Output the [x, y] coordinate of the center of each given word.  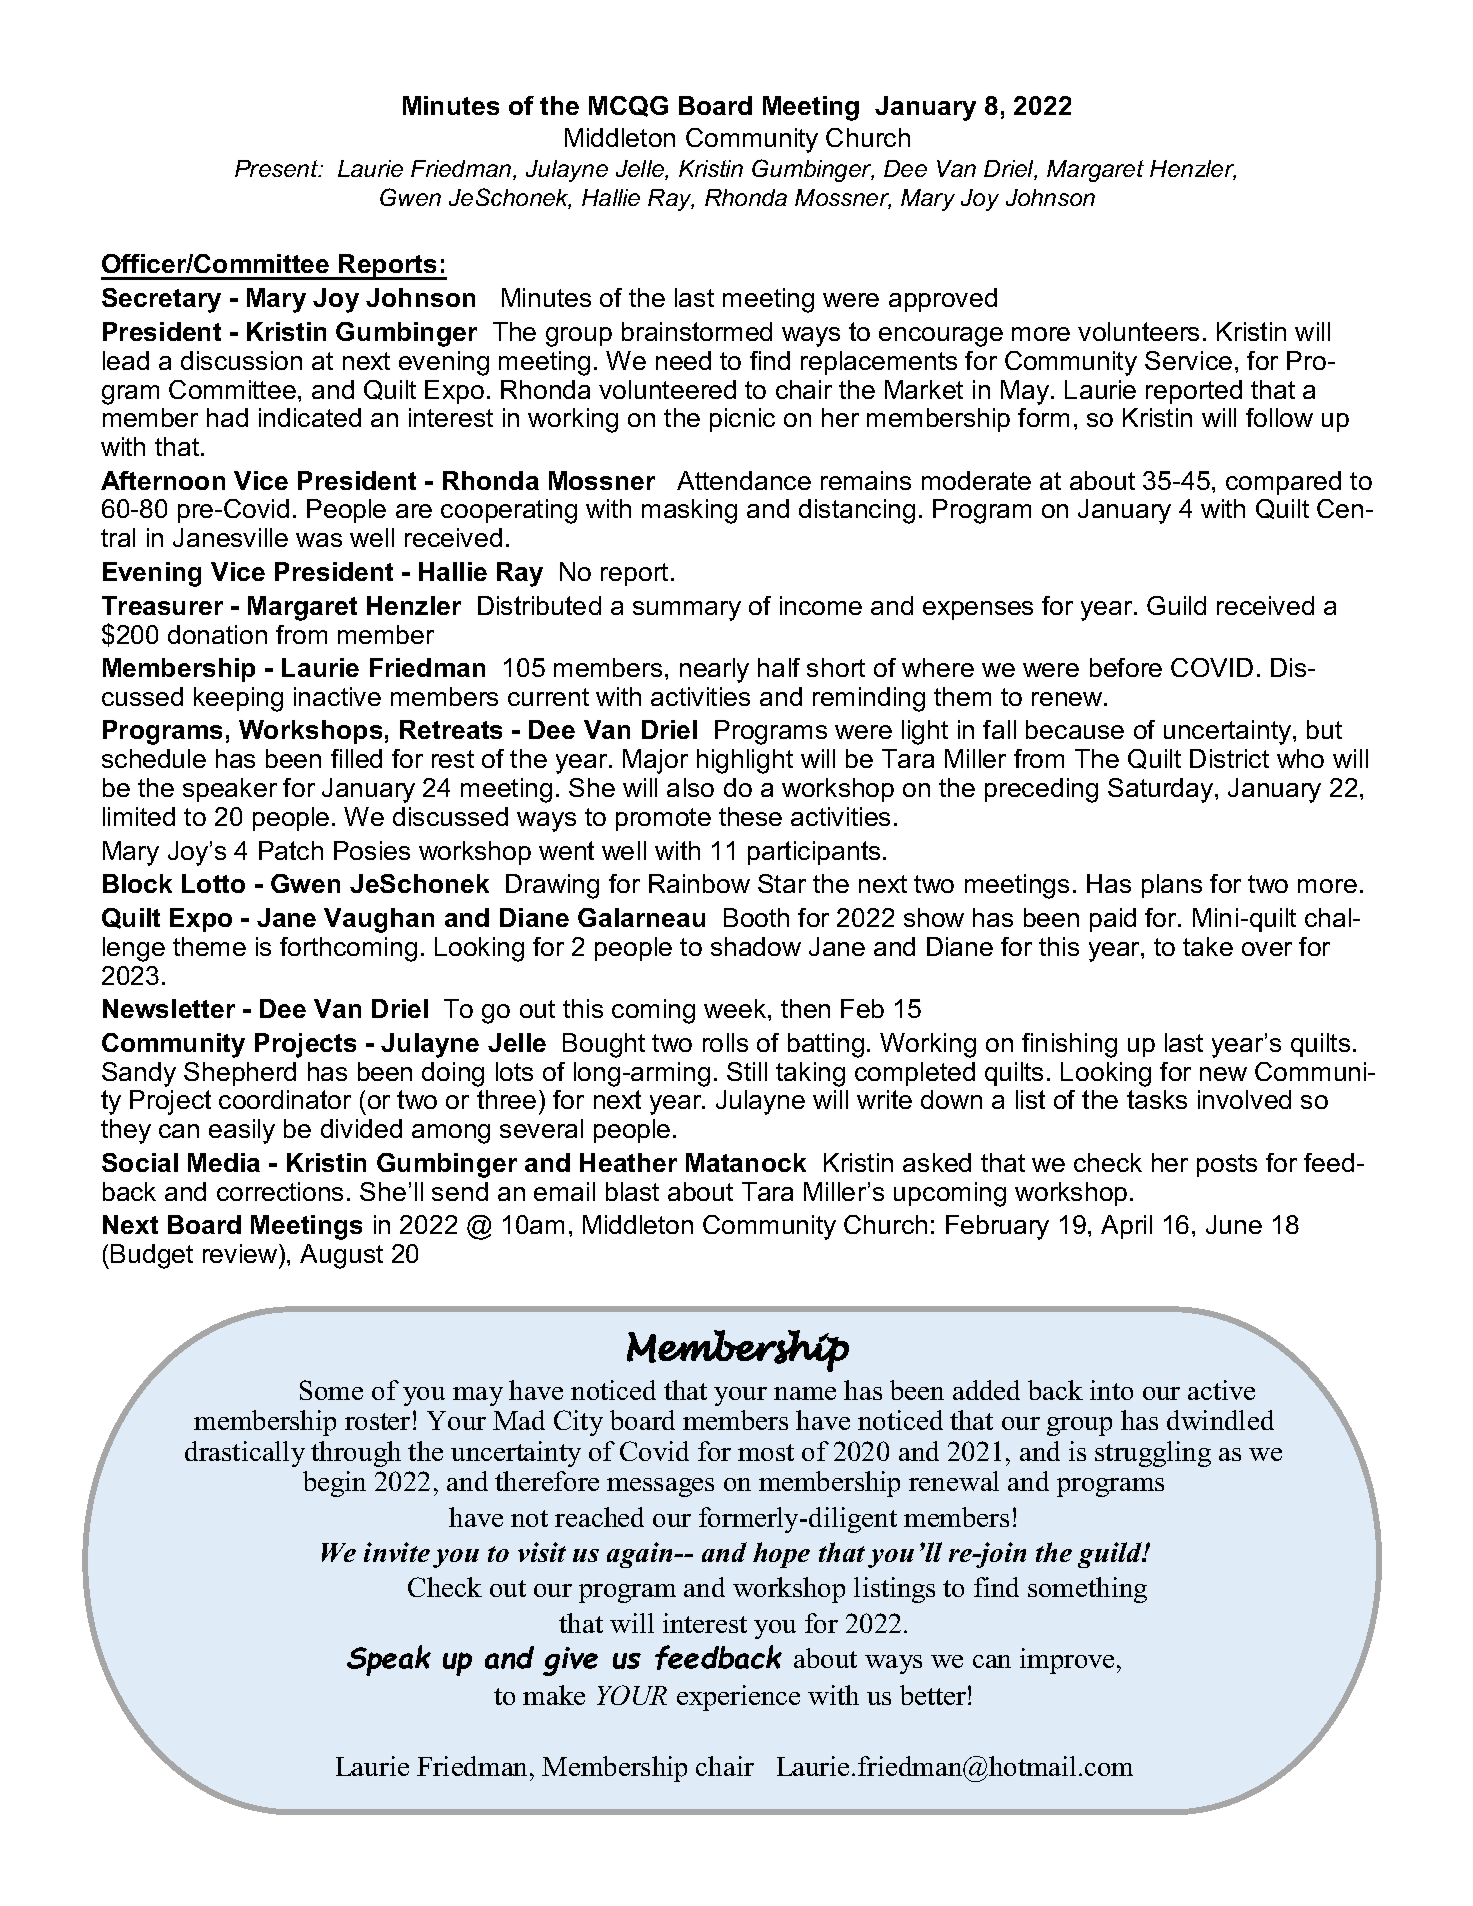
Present [278, 168]
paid [1113, 920]
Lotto [213, 883]
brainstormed [697, 331]
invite [397, 1552]
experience [738, 1698]
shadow [756, 946]
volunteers [1138, 331]
